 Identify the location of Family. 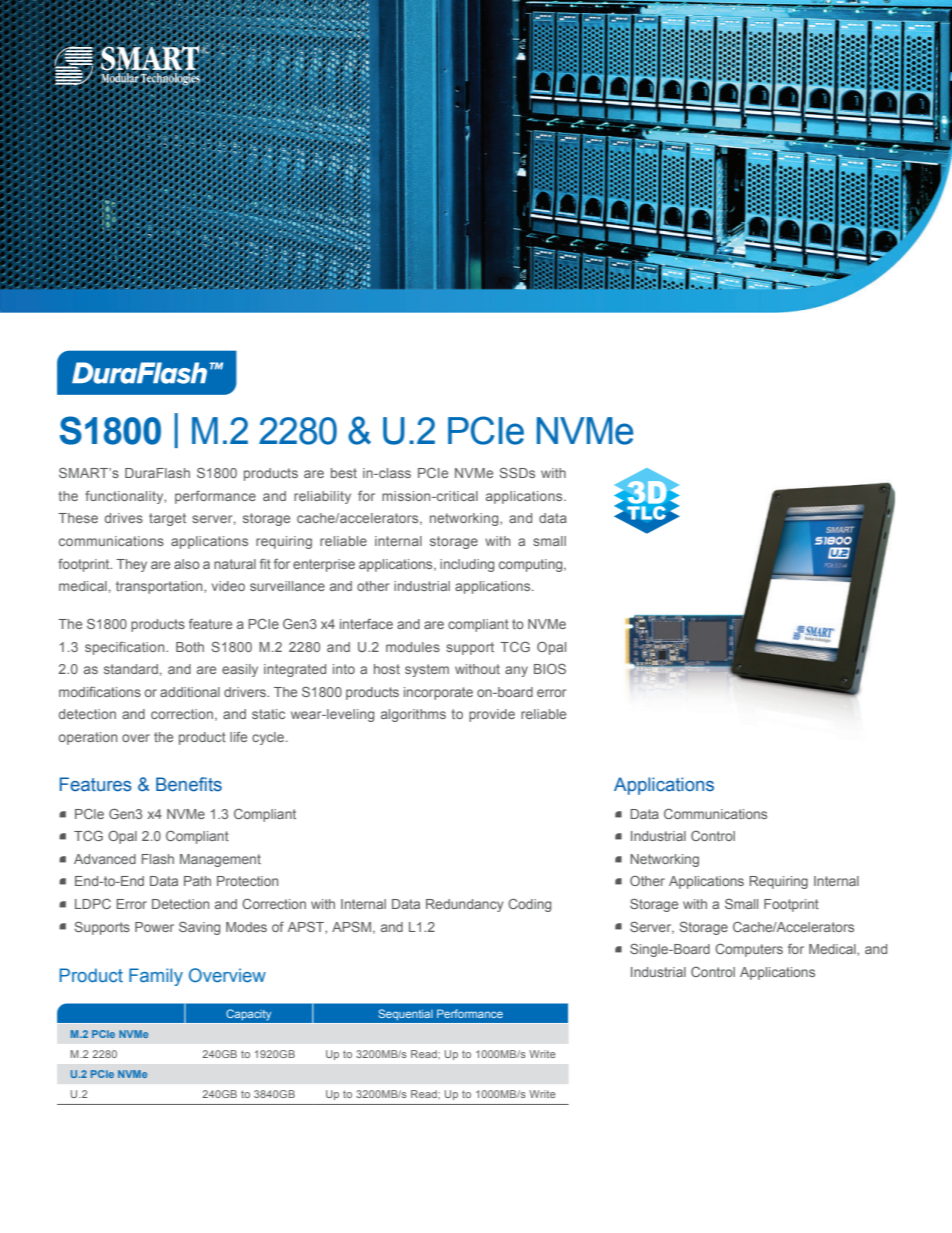
(156, 977).
